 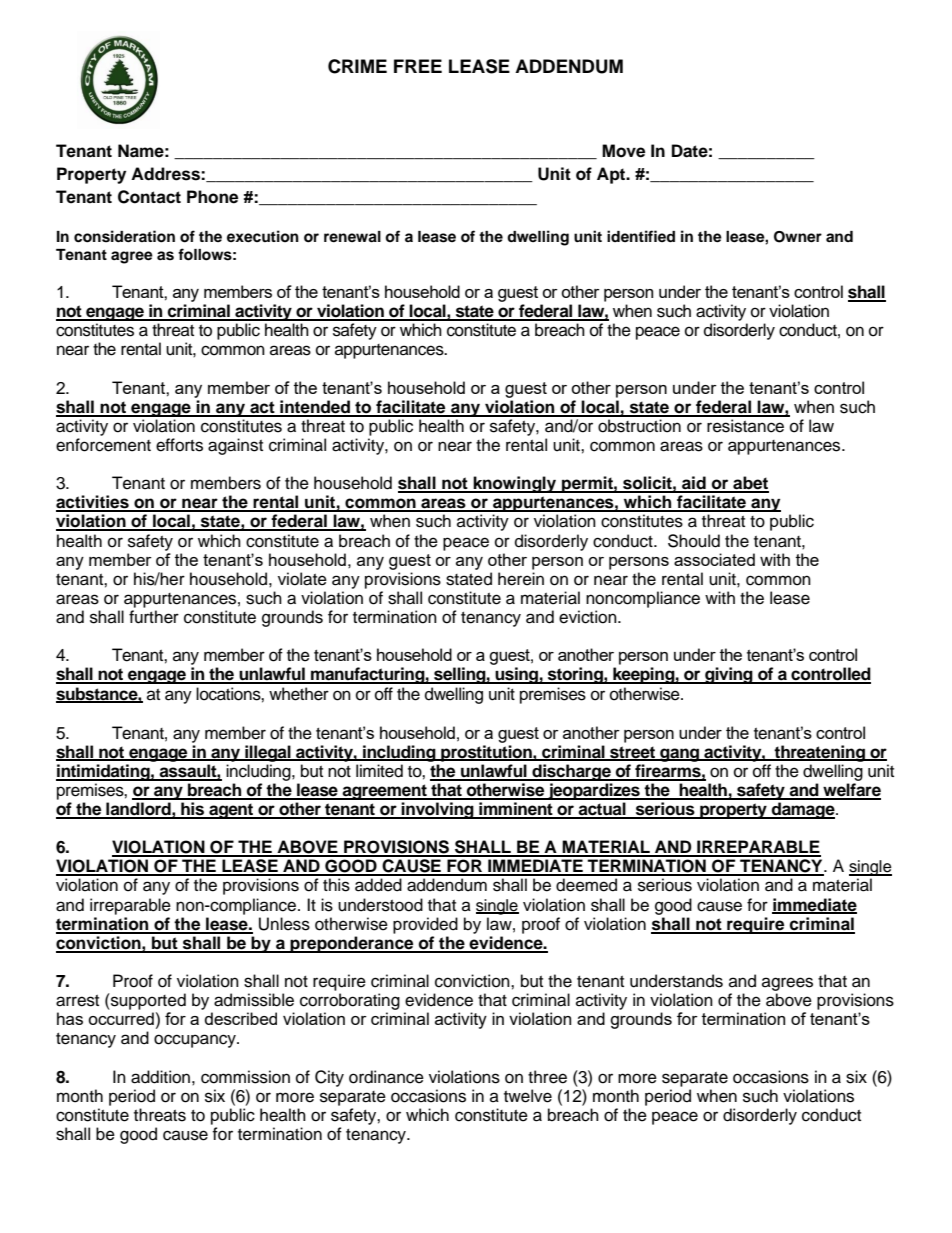 What do you see at coordinates (179, 445) in the screenshot?
I see `efforts` at bounding box center [179, 445].
